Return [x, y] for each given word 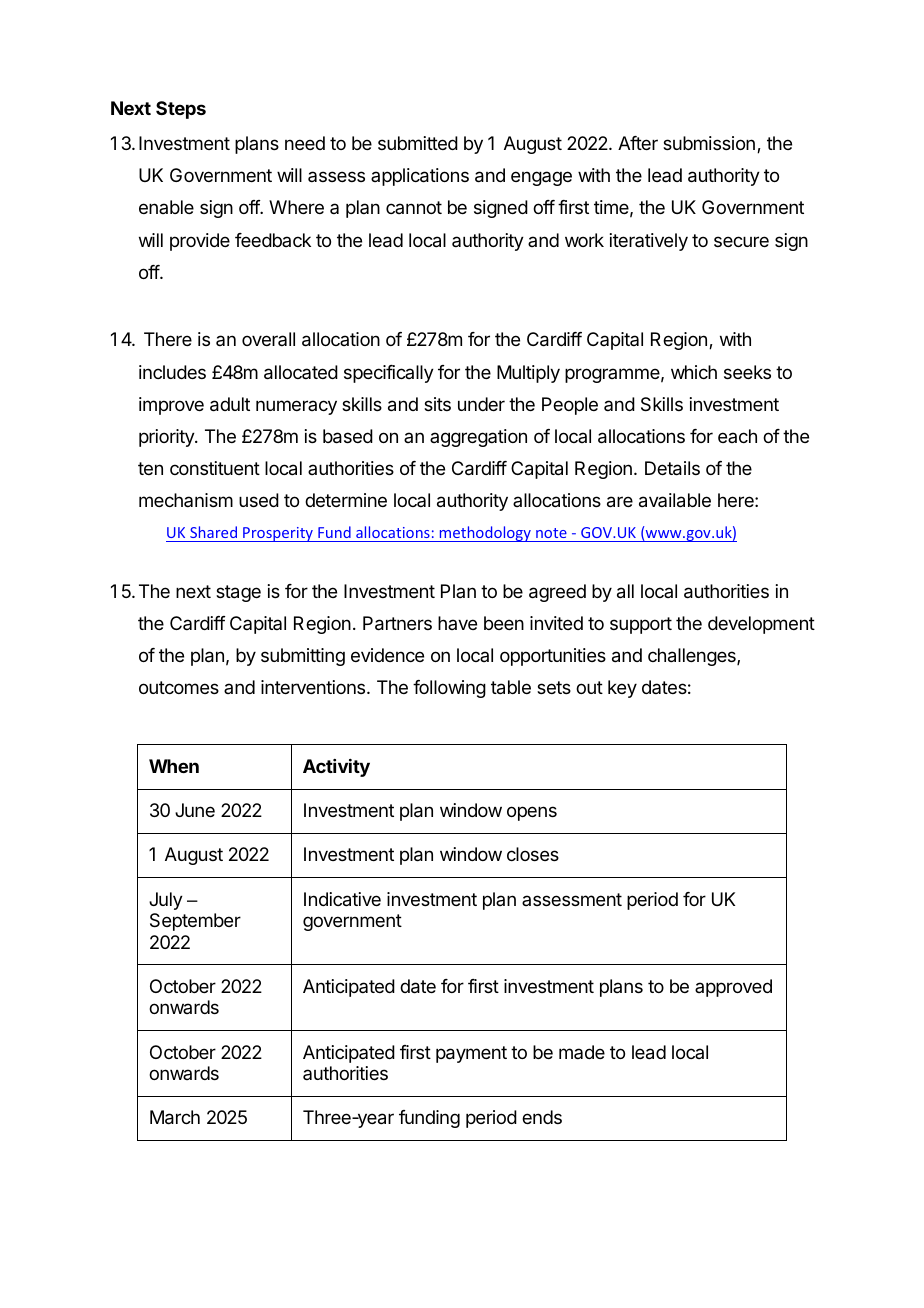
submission [709, 143]
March [175, 1117]
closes [533, 854]
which [694, 372]
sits [437, 404]
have [457, 623]
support [641, 625]
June [195, 810]
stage [238, 593]
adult [230, 404]
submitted [418, 143]
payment [471, 1054]
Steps [181, 110]
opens [532, 813]
